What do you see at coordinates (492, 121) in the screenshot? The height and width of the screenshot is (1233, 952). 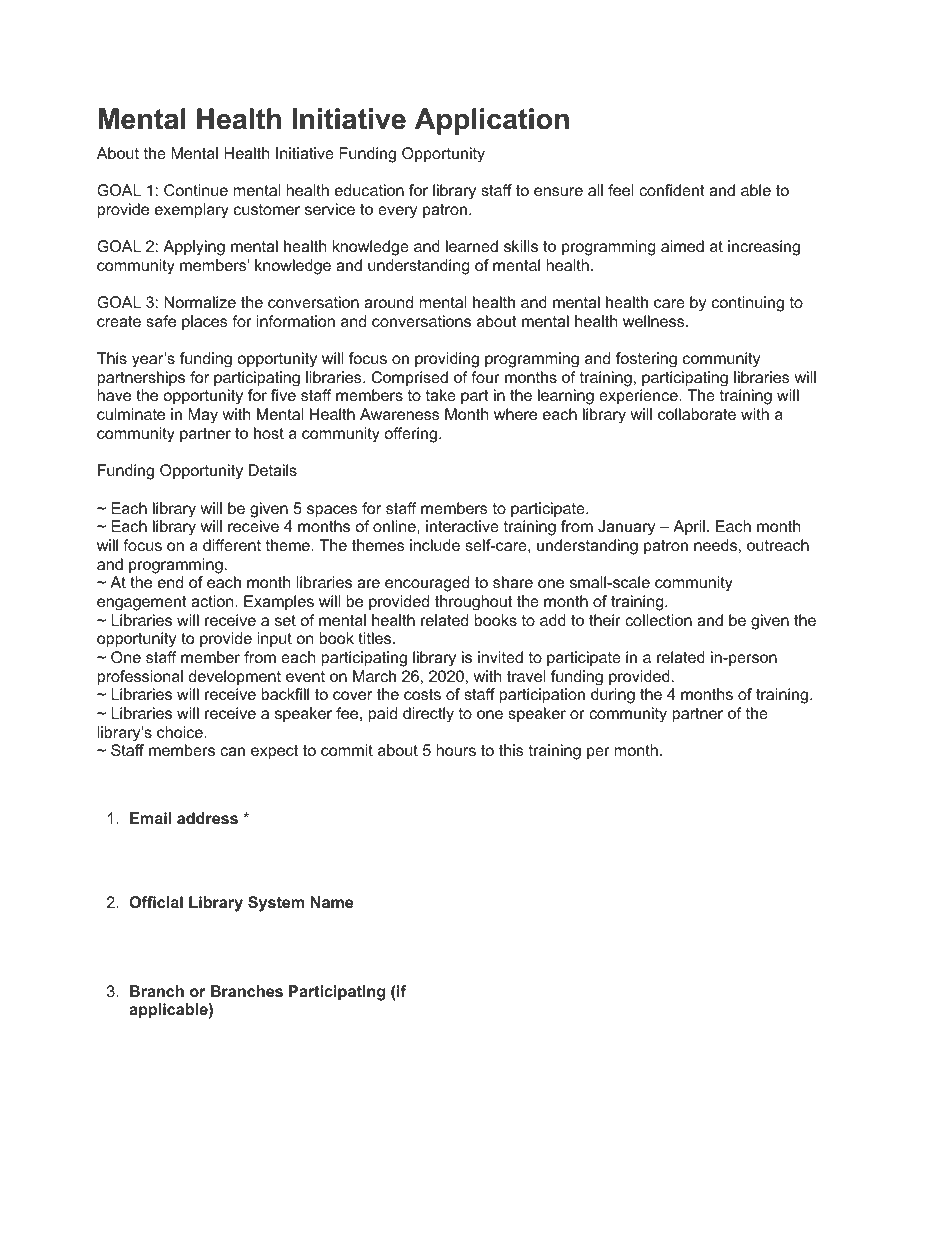 I see `Application` at bounding box center [492, 121].
